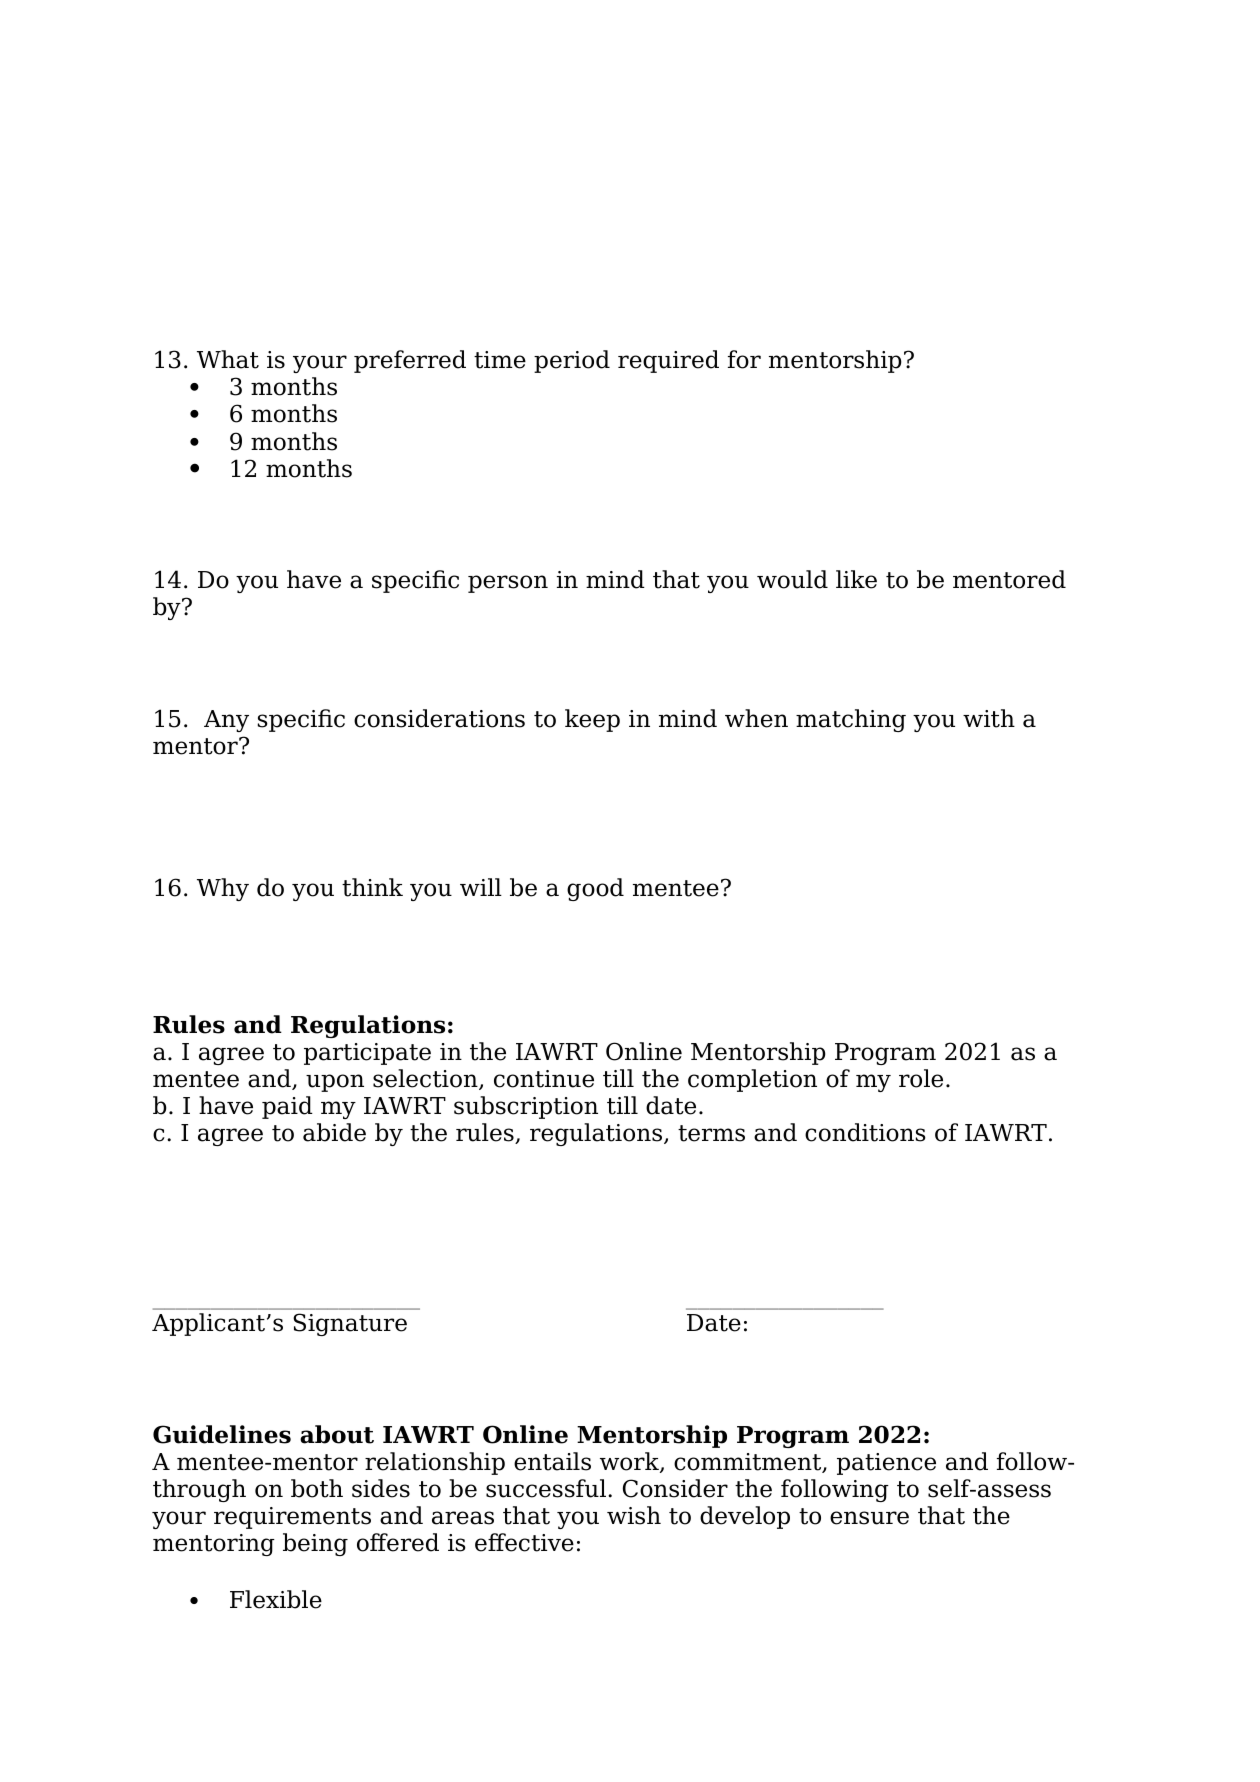  What do you see at coordinates (592, 720) in the page?
I see `keep` at bounding box center [592, 720].
